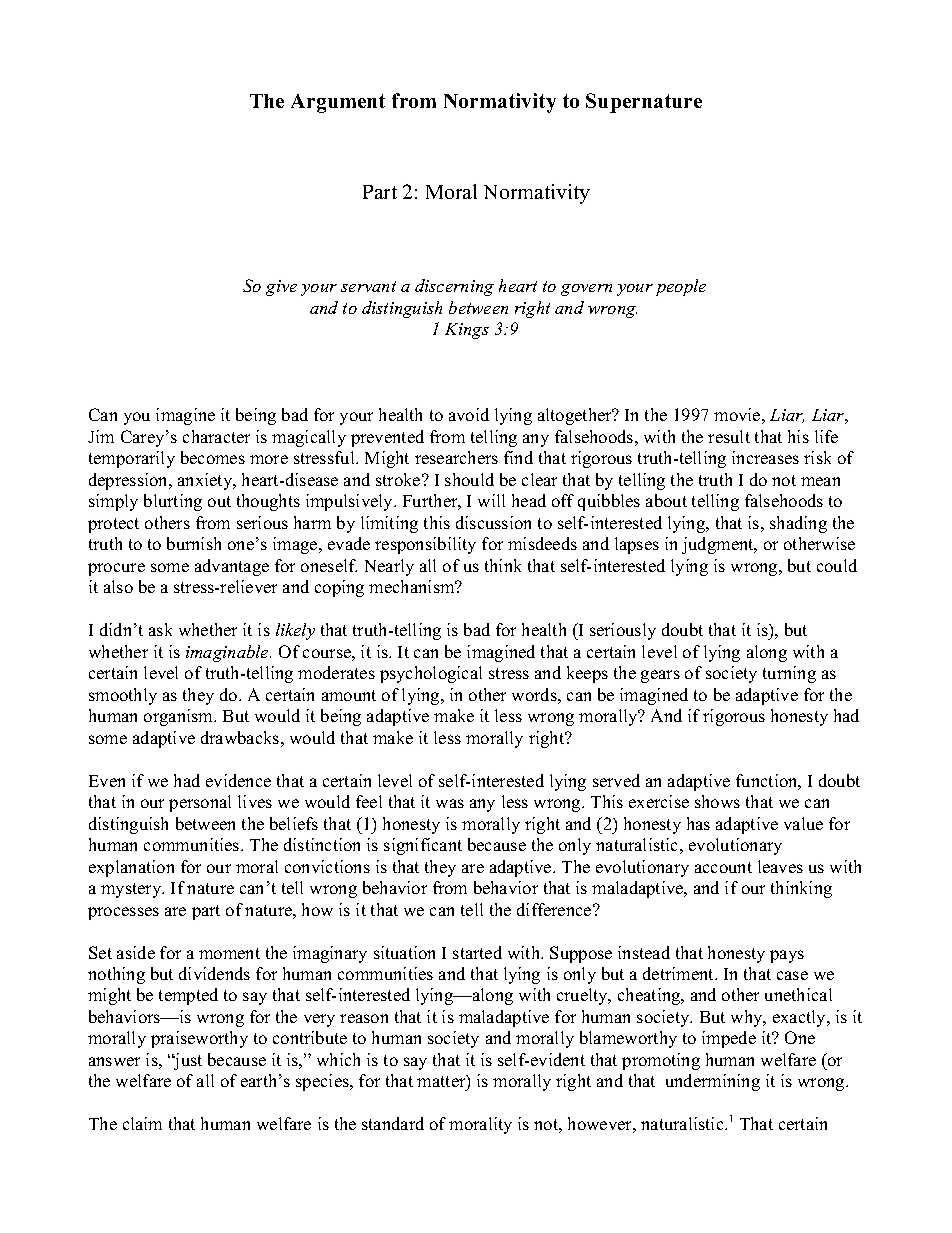 The image size is (952, 1233). Describe the element at coordinates (454, 287) in the screenshot. I see `discerning` at that location.
